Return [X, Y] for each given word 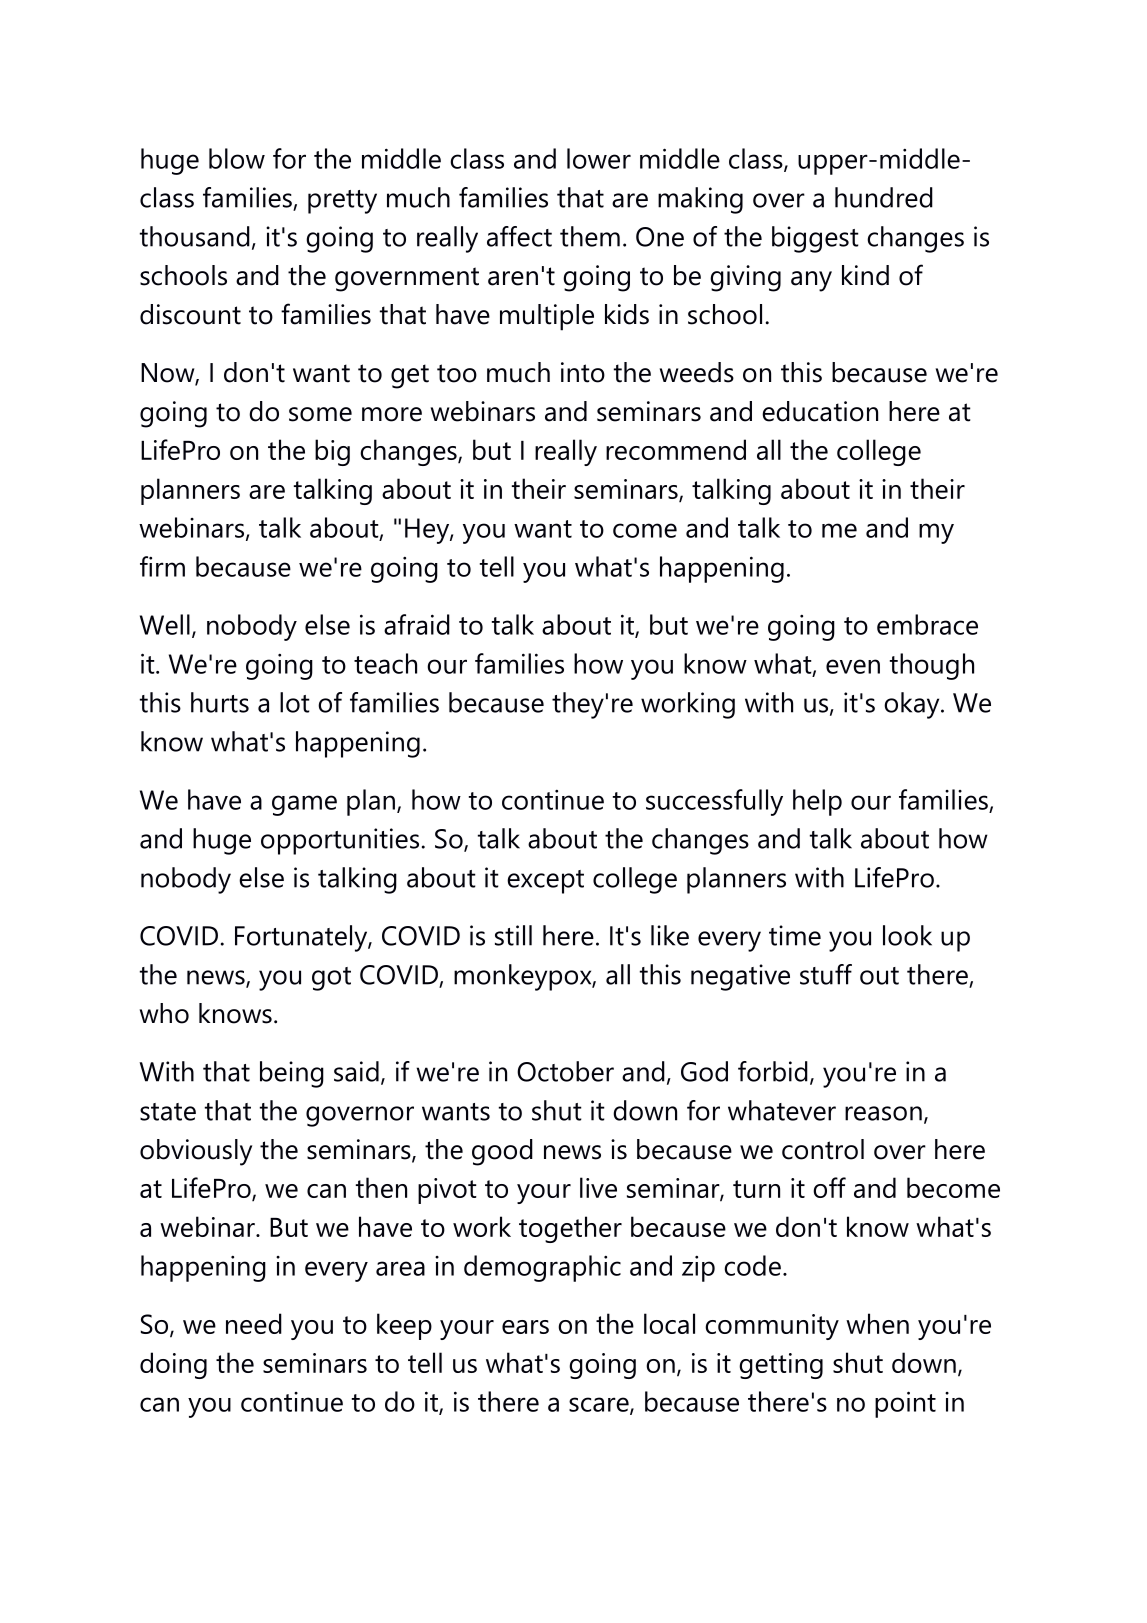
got [331, 979]
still [513, 935]
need [254, 1323]
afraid [417, 624]
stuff [826, 974]
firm [162, 566]
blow [237, 158]
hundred [884, 197]
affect [519, 236]
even [853, 666]
